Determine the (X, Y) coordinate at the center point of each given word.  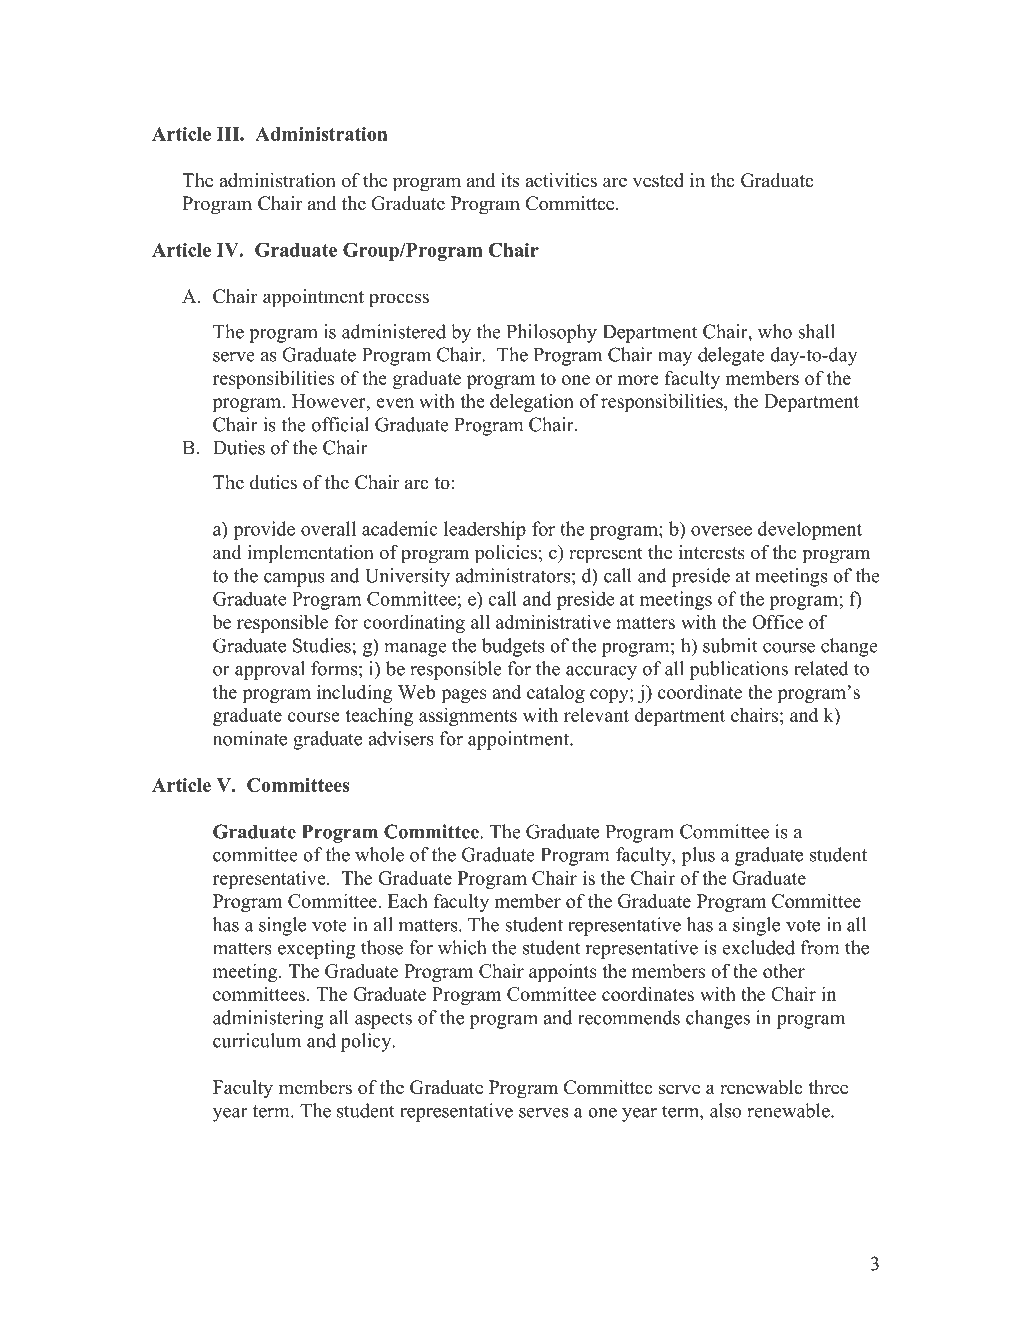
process (399, 300)
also (725, 1110)
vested (658, 180)
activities (561, 180)
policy (367, 1042)
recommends (629, 1017)
